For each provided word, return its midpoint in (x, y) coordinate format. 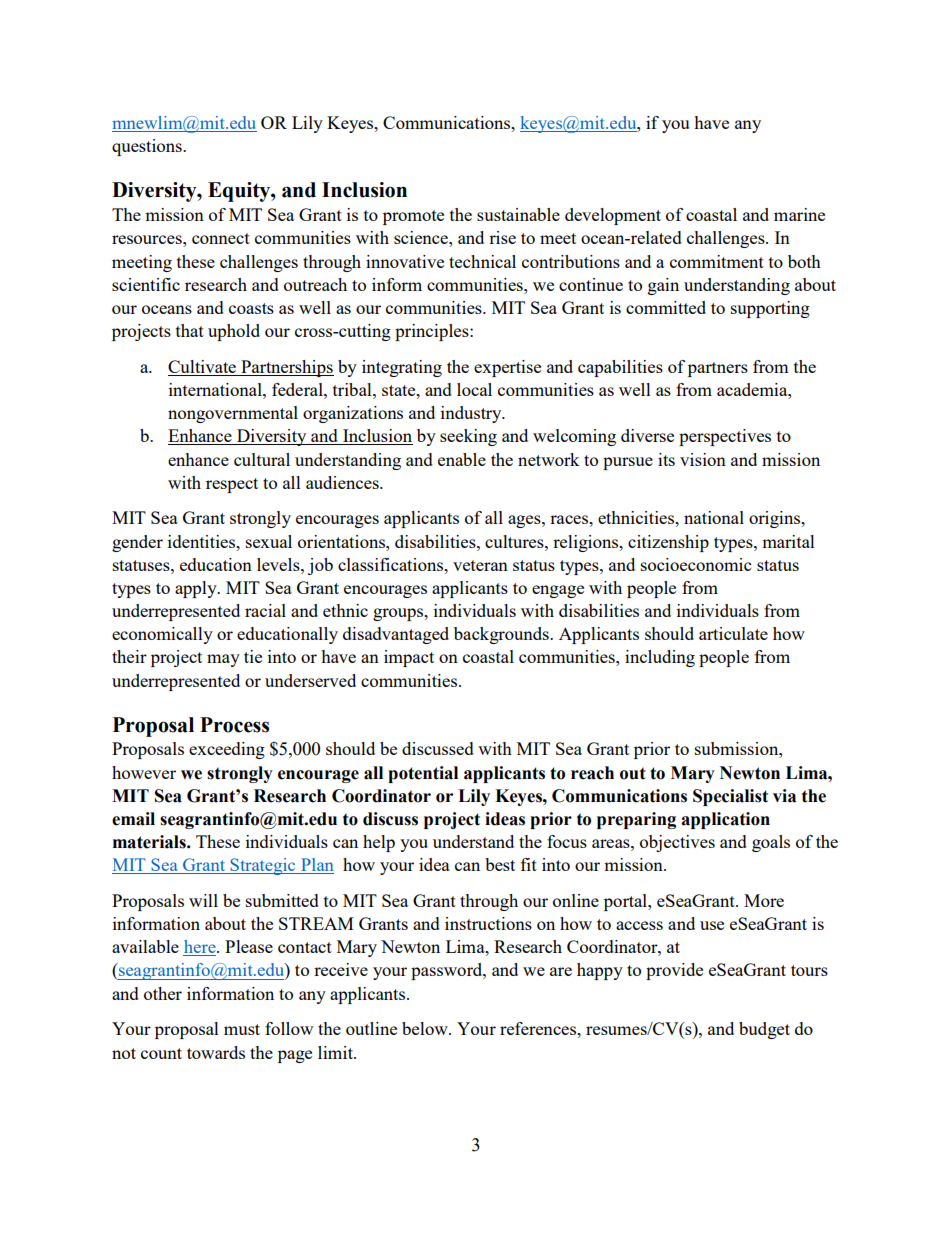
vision (703, 459)
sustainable (518, 214)
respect (232, 485)
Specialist (730, 797)
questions (148, 147)
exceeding (227, 750)
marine (799, 214)
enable (462, 459)
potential (423, 774)
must (242, 1029)
